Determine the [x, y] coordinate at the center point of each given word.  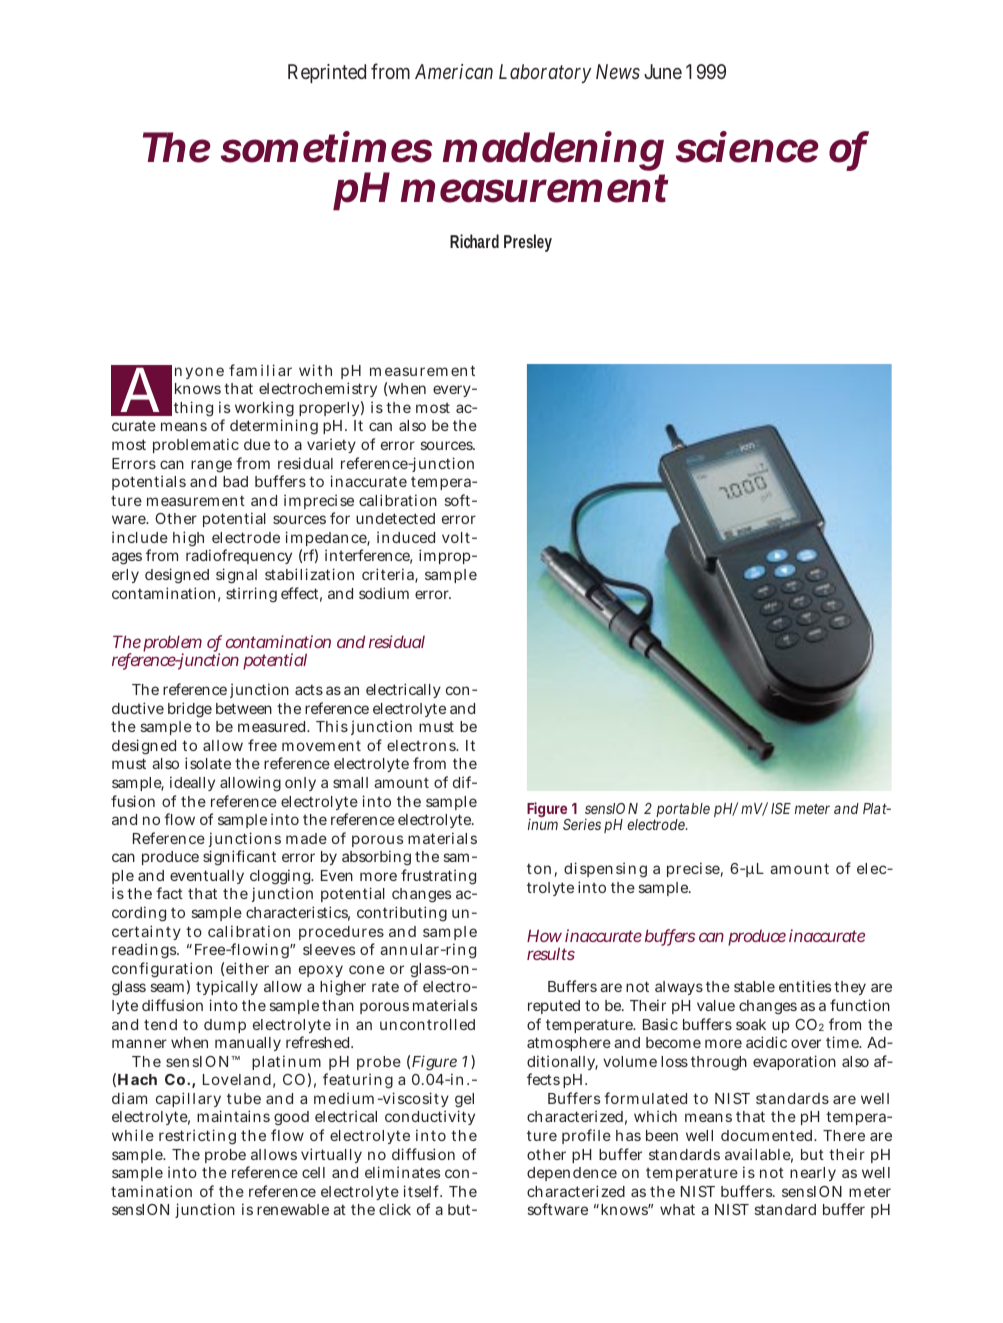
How [544, 935]
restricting [197, 1137]
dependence [572, 1174]
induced [406, 537]
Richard [474, 241]
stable [754, 986]
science [747, 147]
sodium [384, 593]
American [454, 71]
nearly [813, 1174]
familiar [260, 370]
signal [236, 576]
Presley [528, 243]
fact [169, 893]
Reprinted [327, 73]
